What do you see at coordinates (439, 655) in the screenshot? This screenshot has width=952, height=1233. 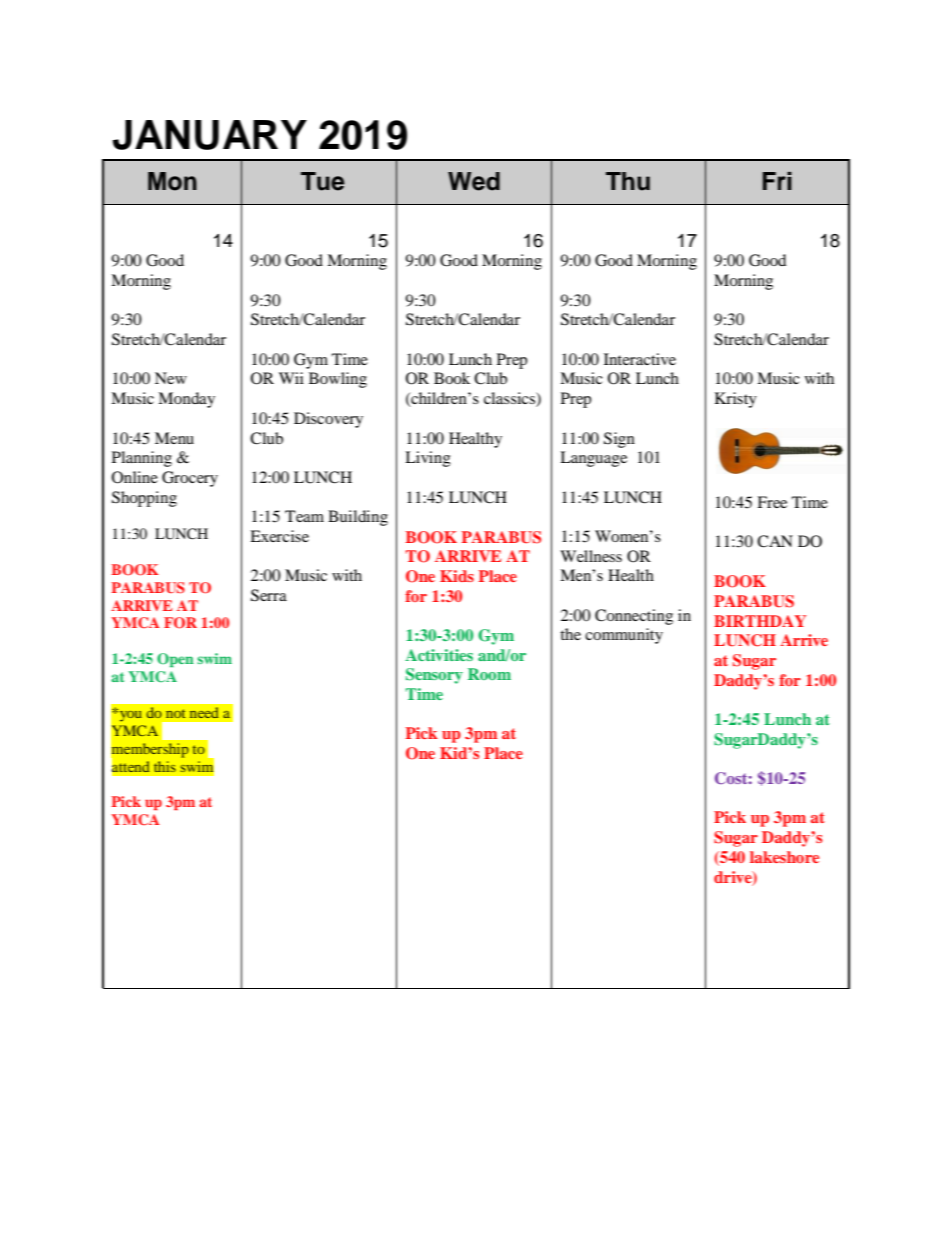 I see `Activities` at bounding box center [439, 655].
